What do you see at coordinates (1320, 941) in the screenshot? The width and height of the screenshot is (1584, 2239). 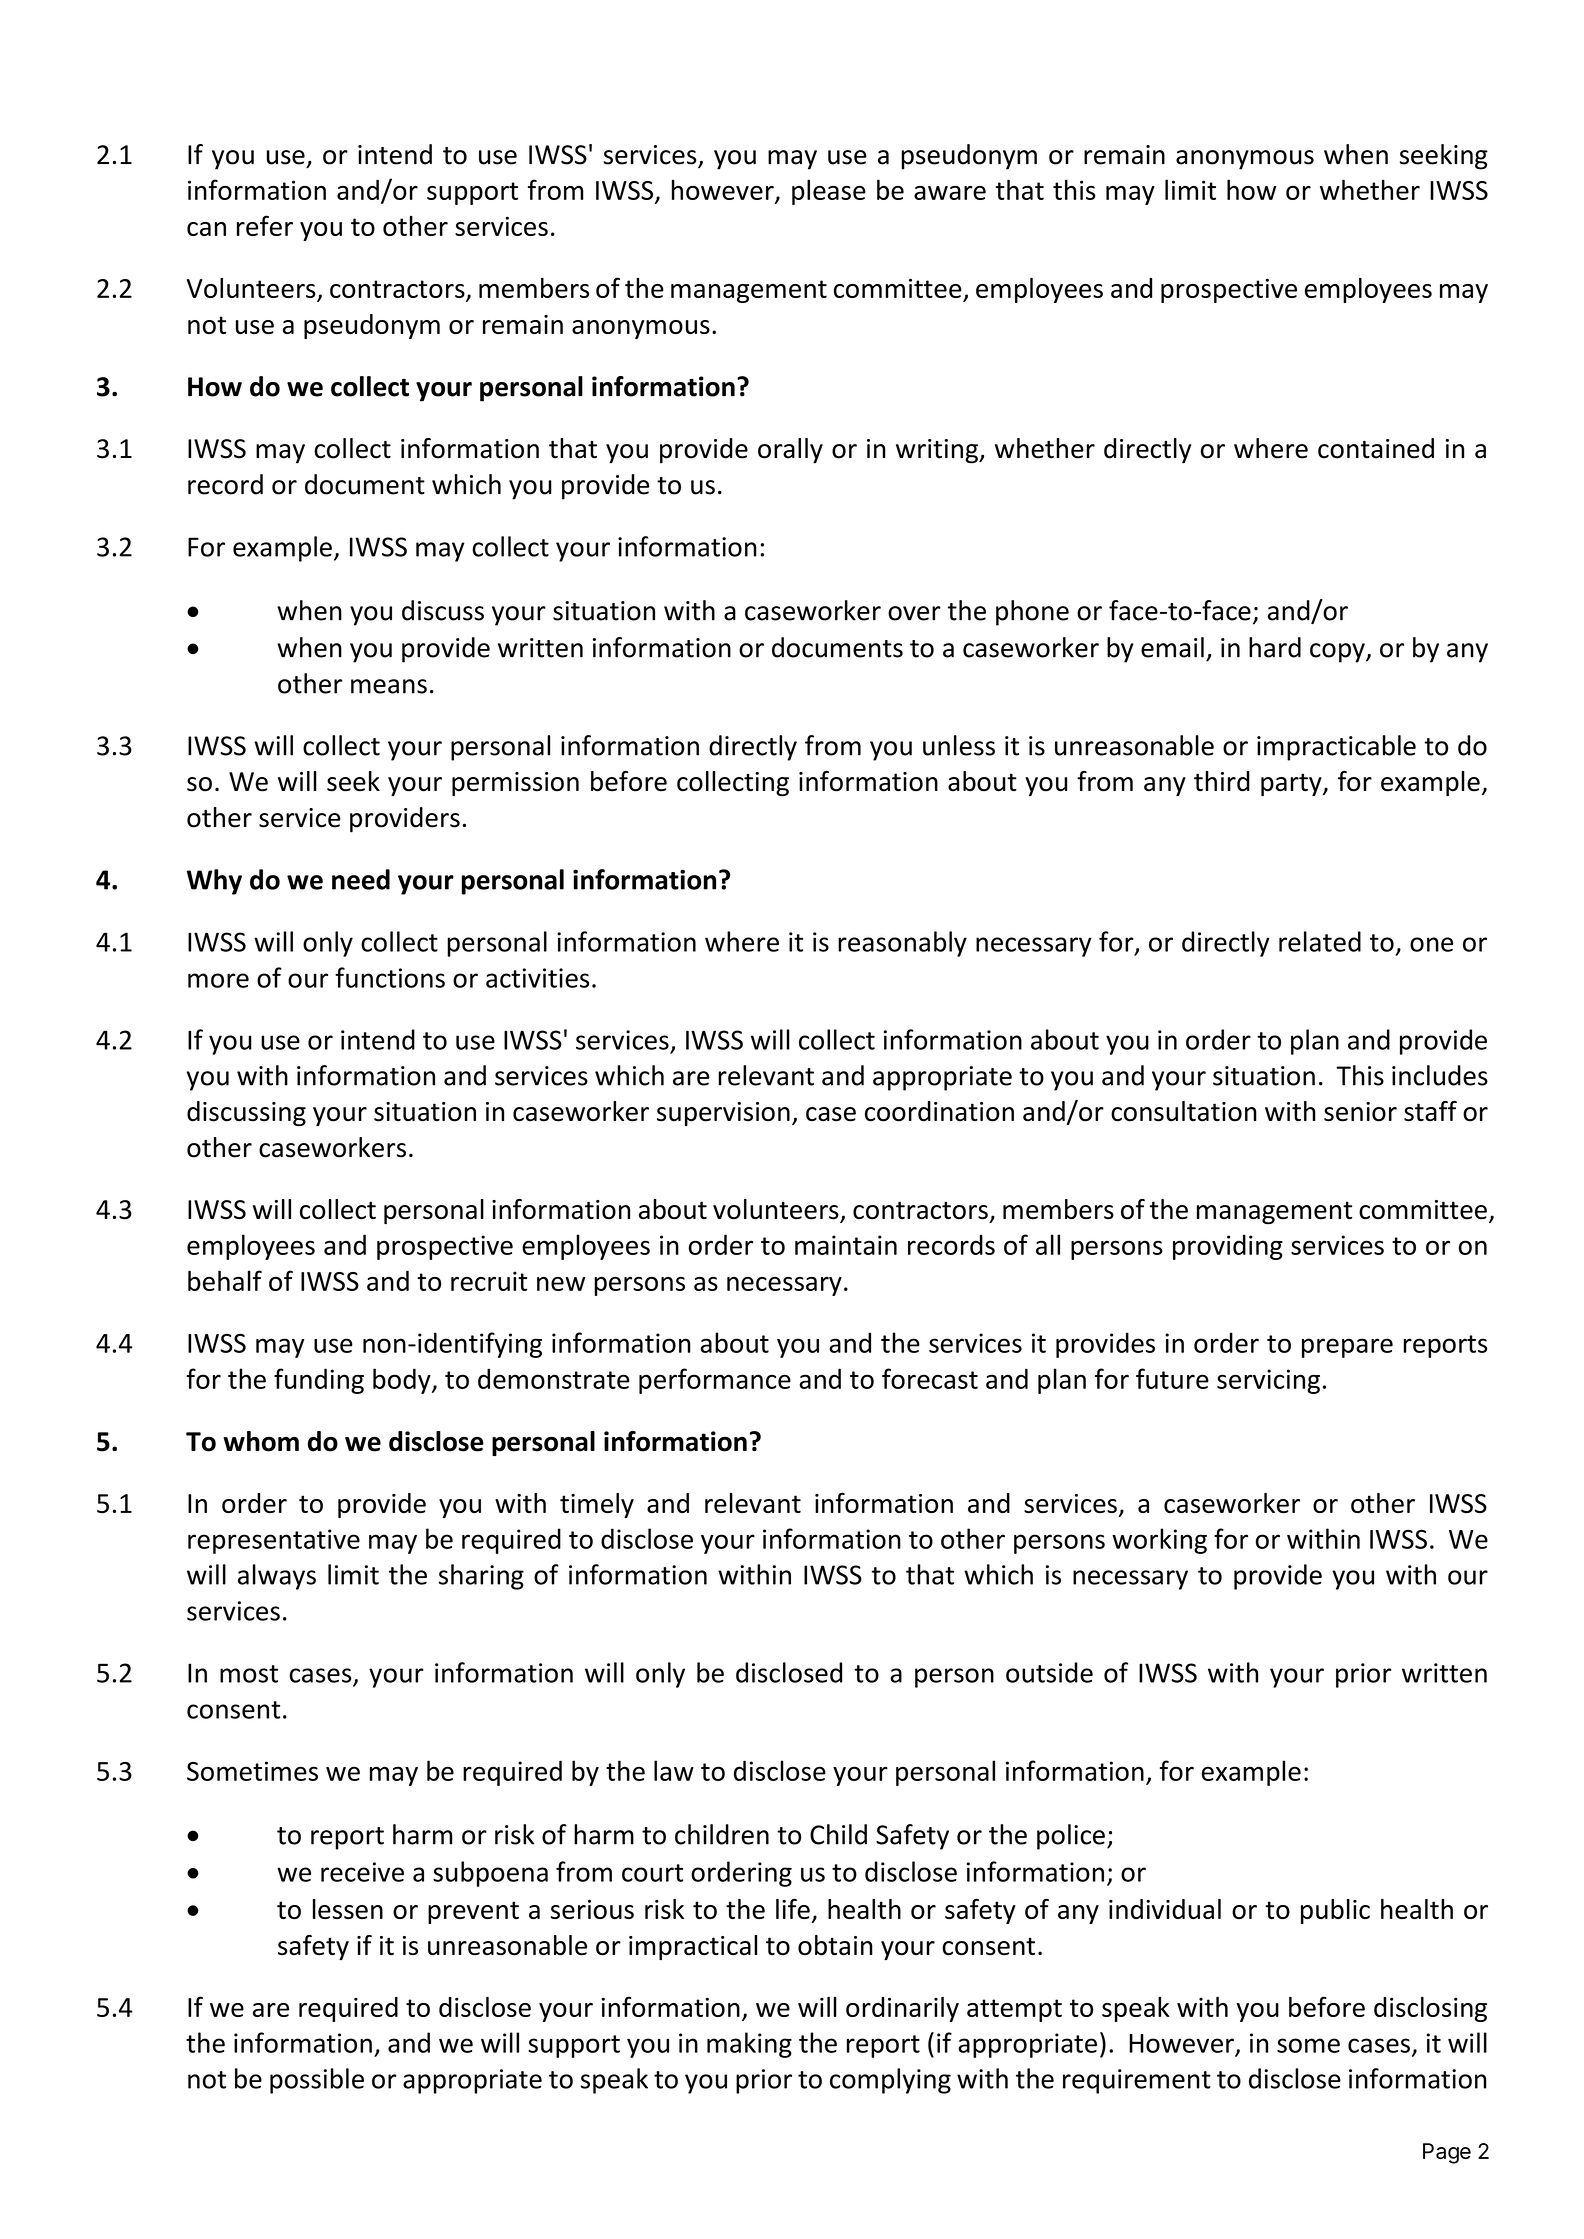 I see `related` at bounding box center [1320, 941].
